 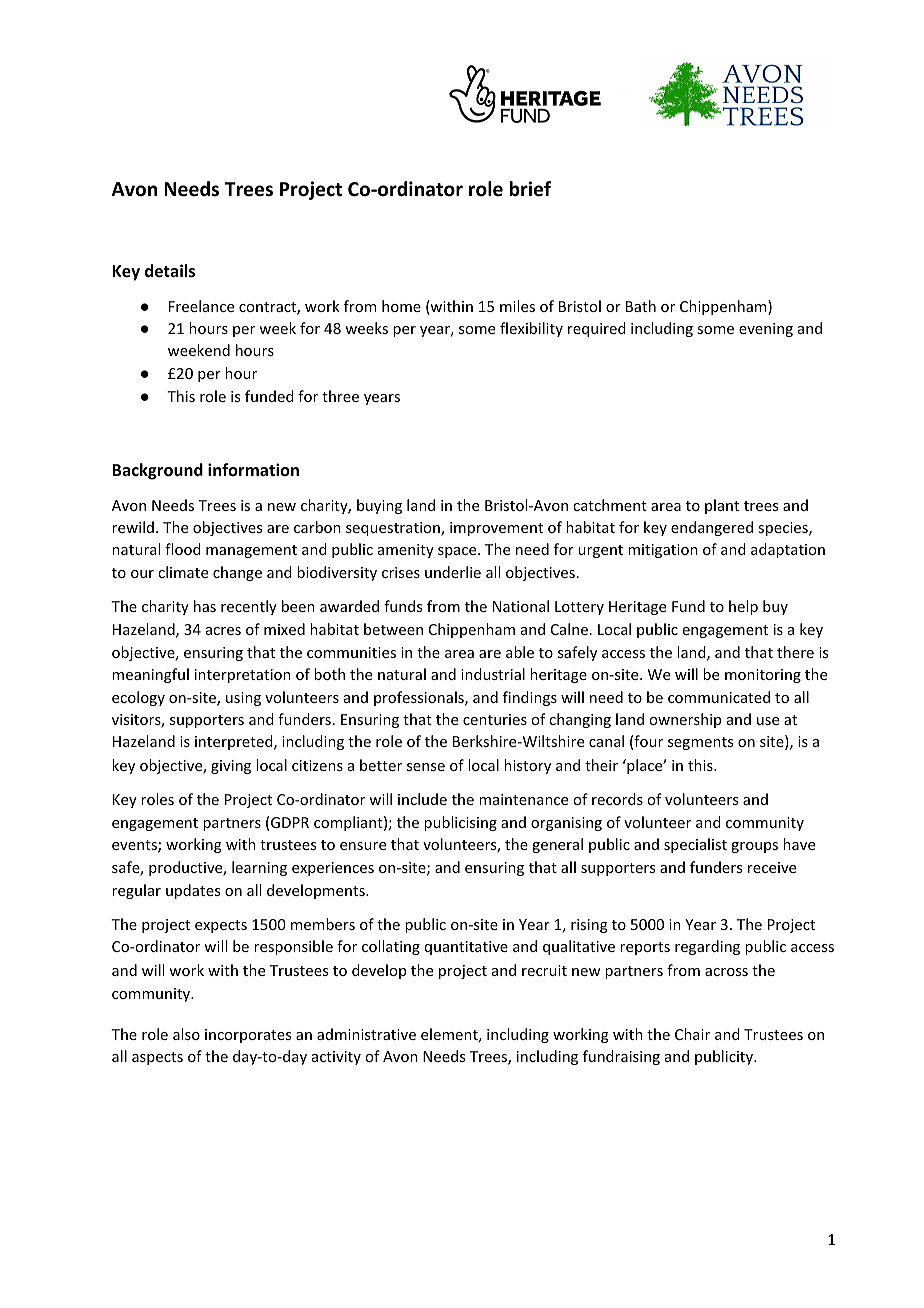 I want to click on Chair, so click(x=692, y=1034).
